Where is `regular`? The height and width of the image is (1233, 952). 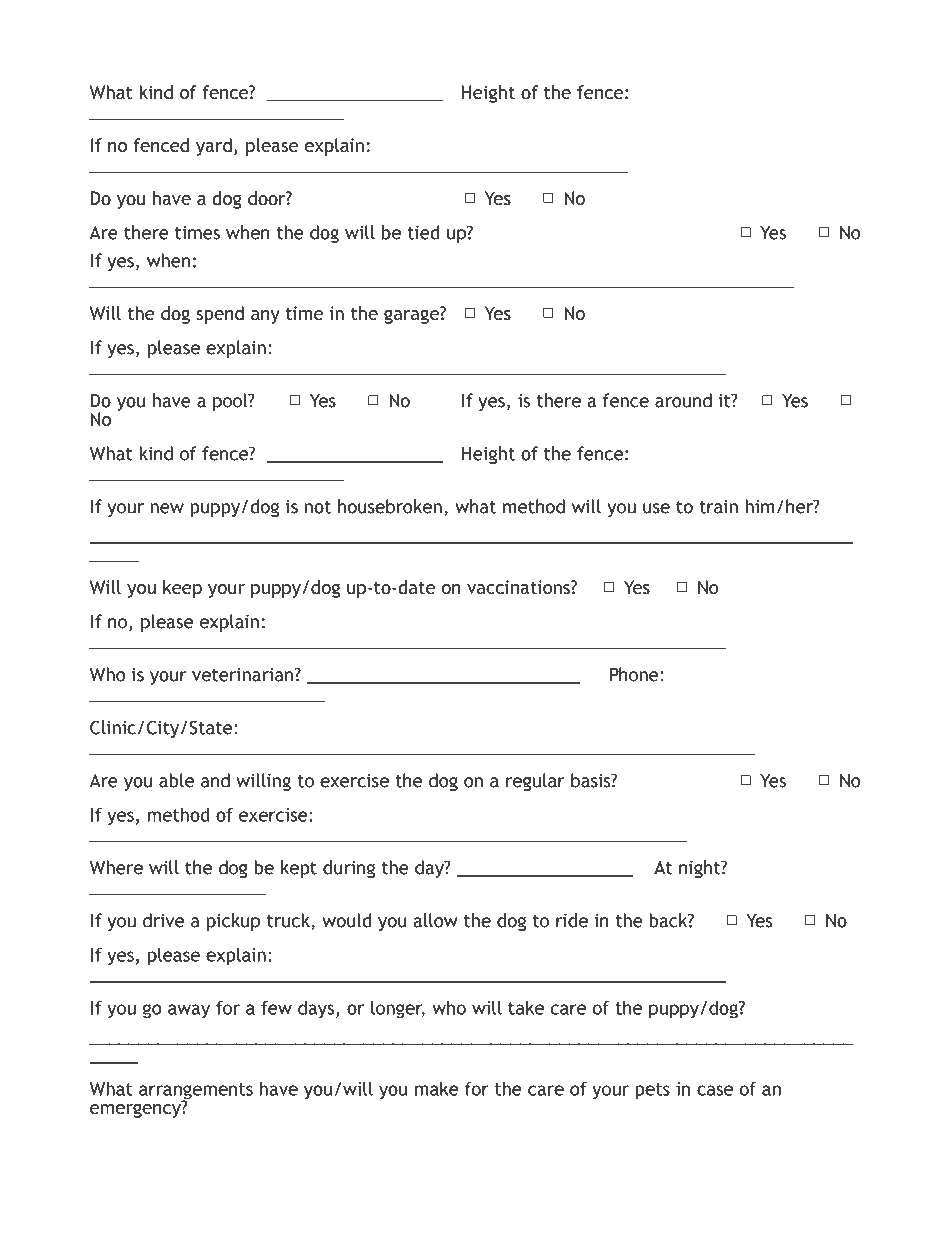 regular is located at coordinates (535, 782).
